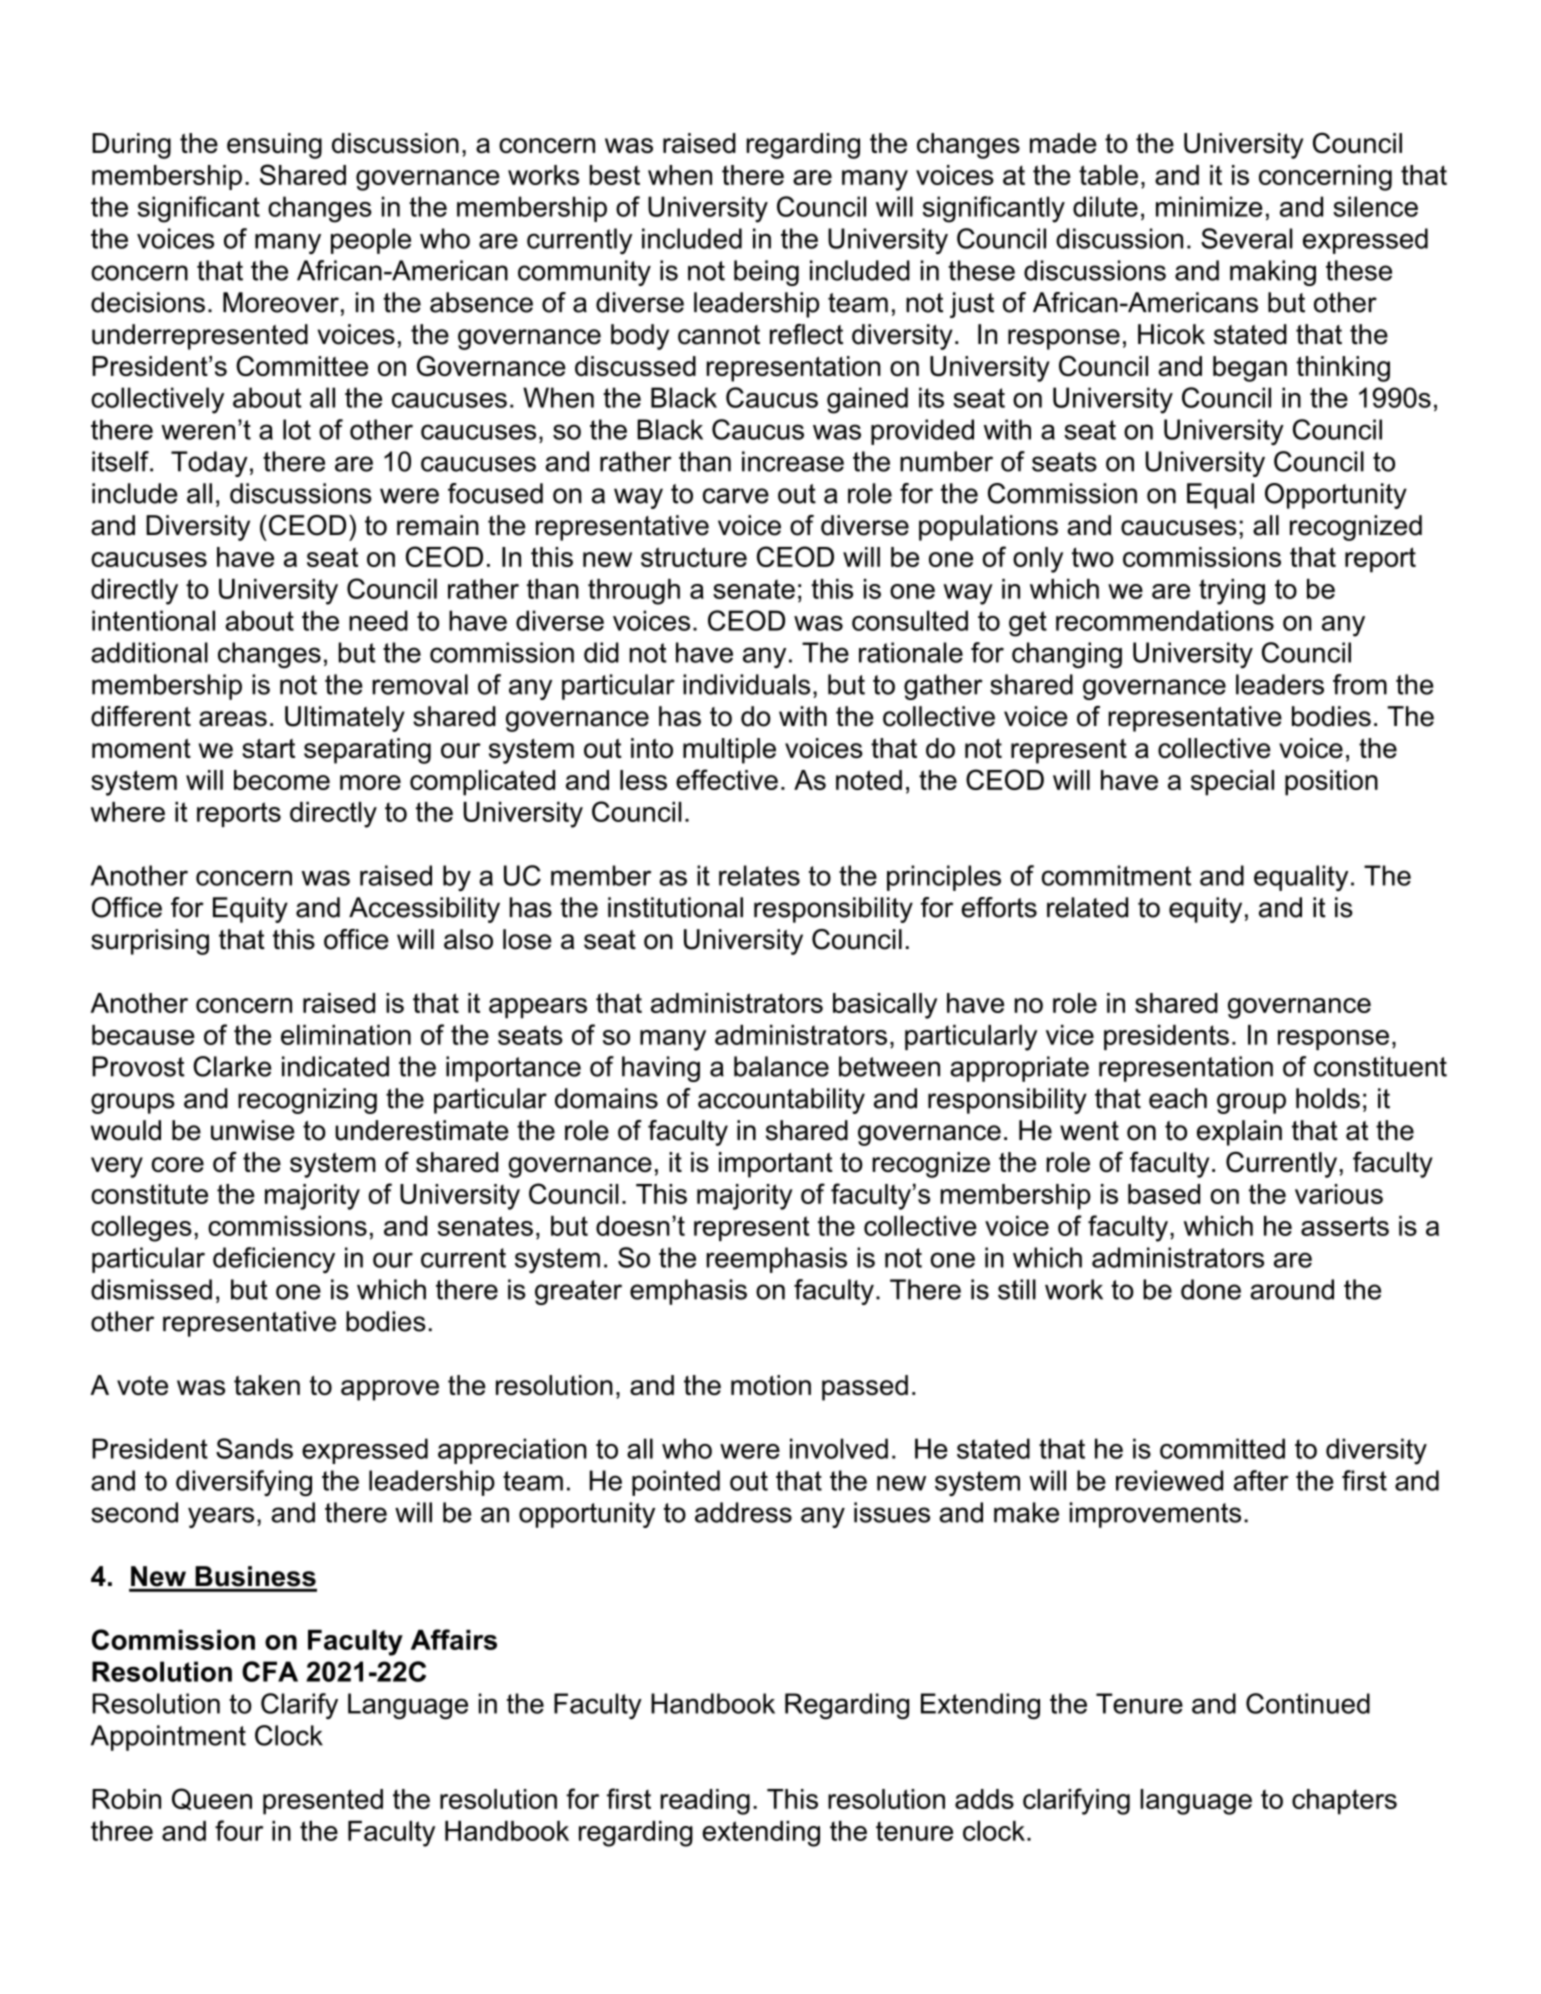  Describe the element at coordinates (1070, 1035) in the screenshot. I see `vice` at that location.
